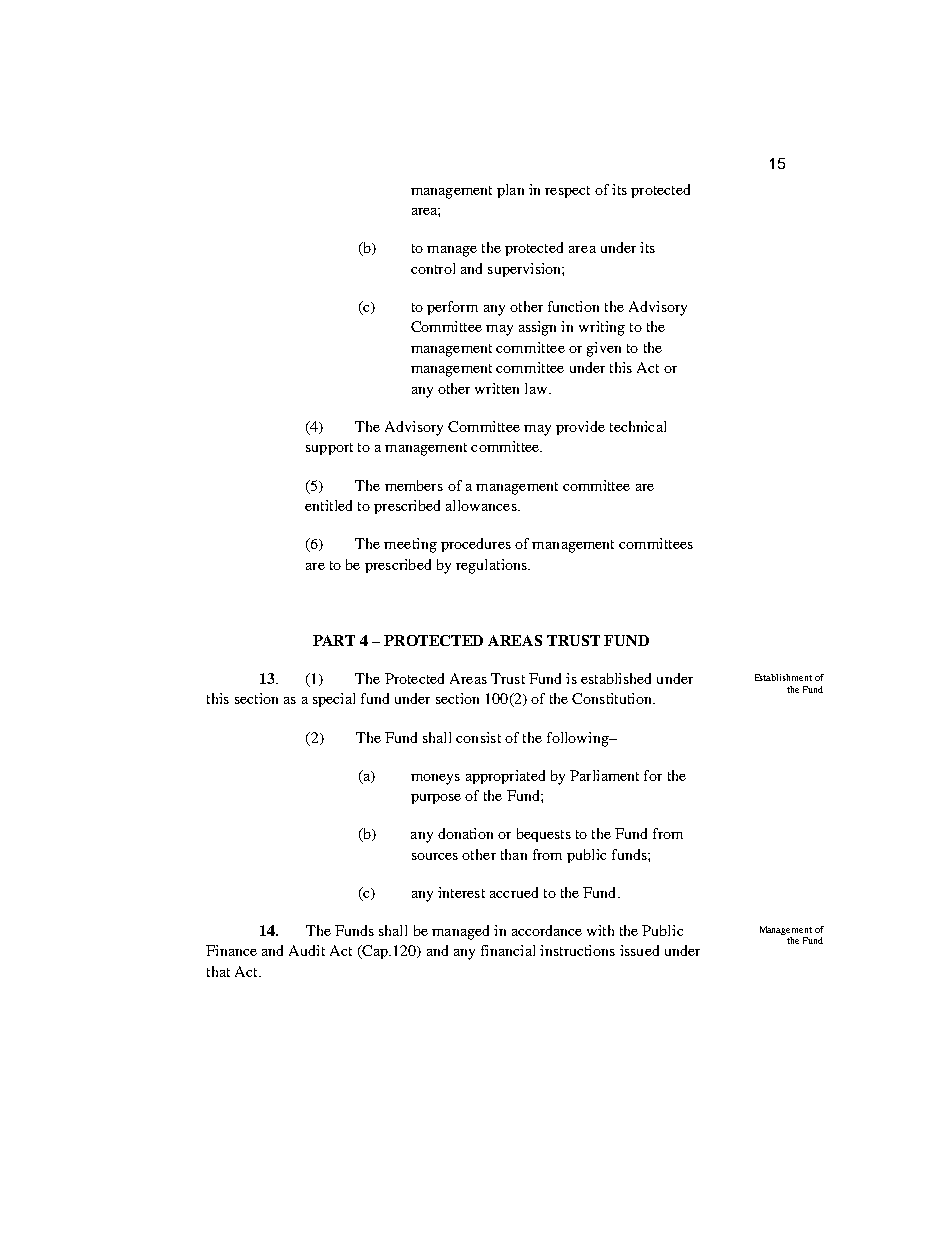 The height and width of the page is (1233, 952). I want to click on plan, so click(510, 191).
